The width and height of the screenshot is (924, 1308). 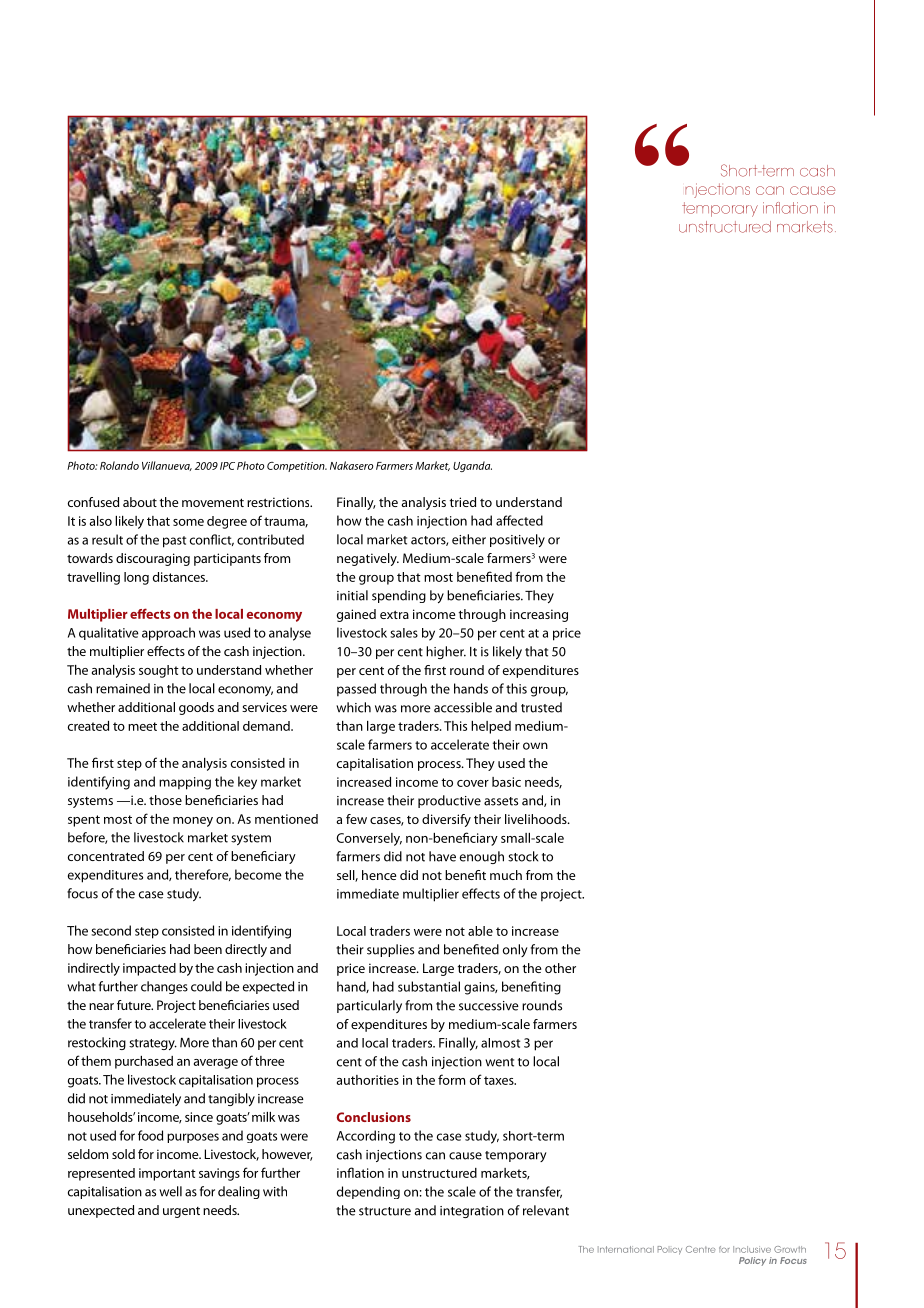 I want to click on form, so click(x=451, y=1079).
